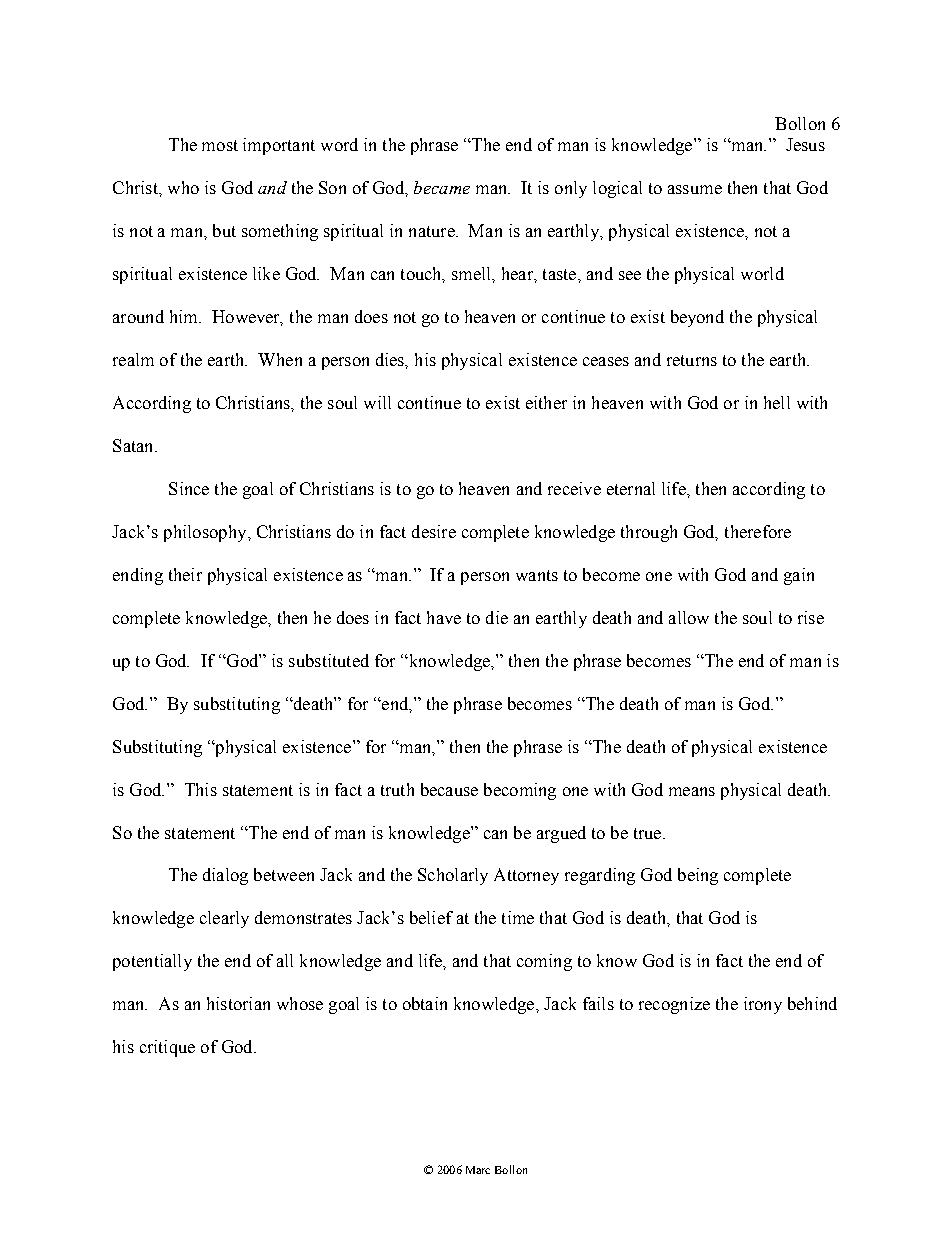  I want to click on have, so click(444, 617).
